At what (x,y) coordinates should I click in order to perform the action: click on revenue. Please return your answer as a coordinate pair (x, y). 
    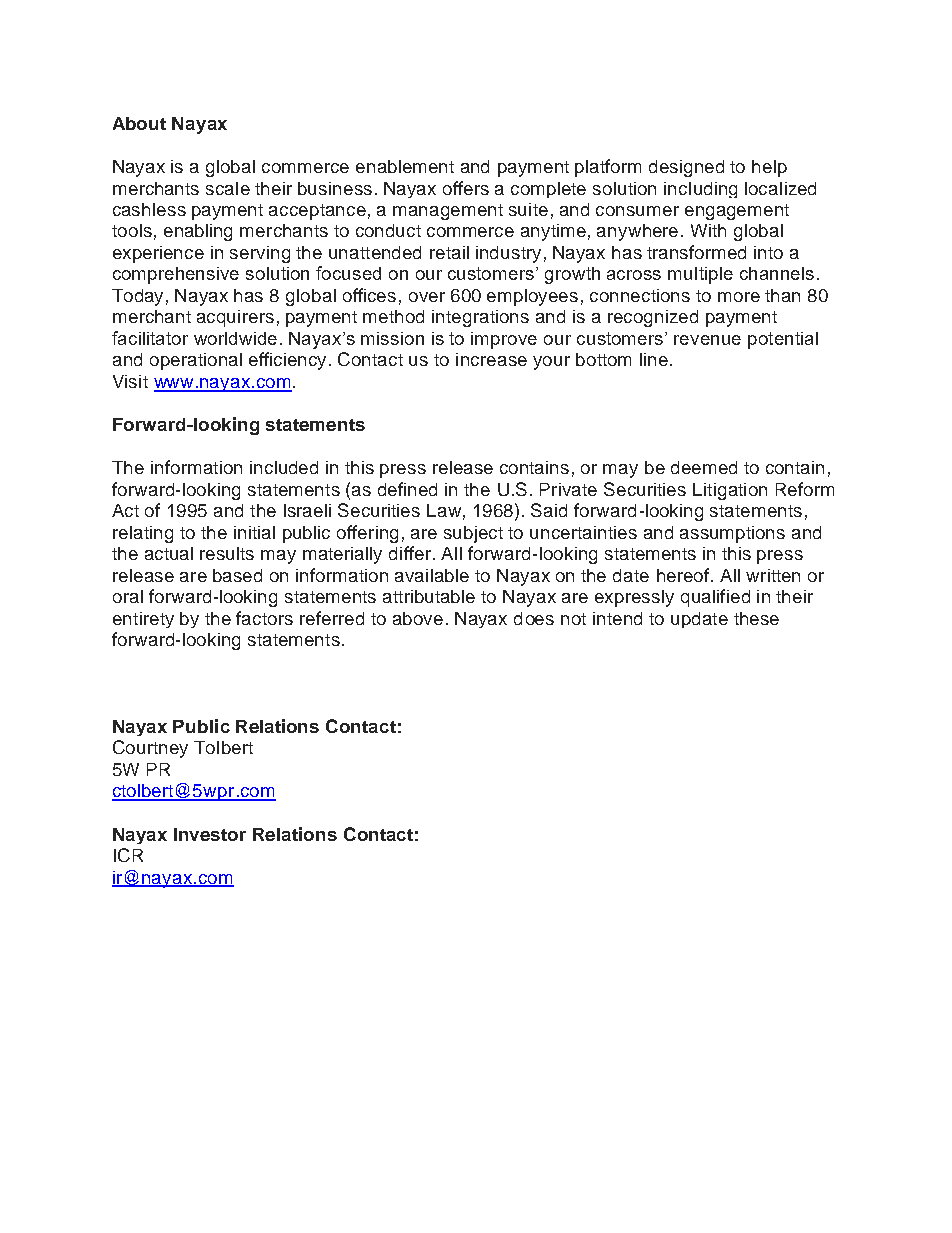
    Looking at the image, I should click on (707, 340).
